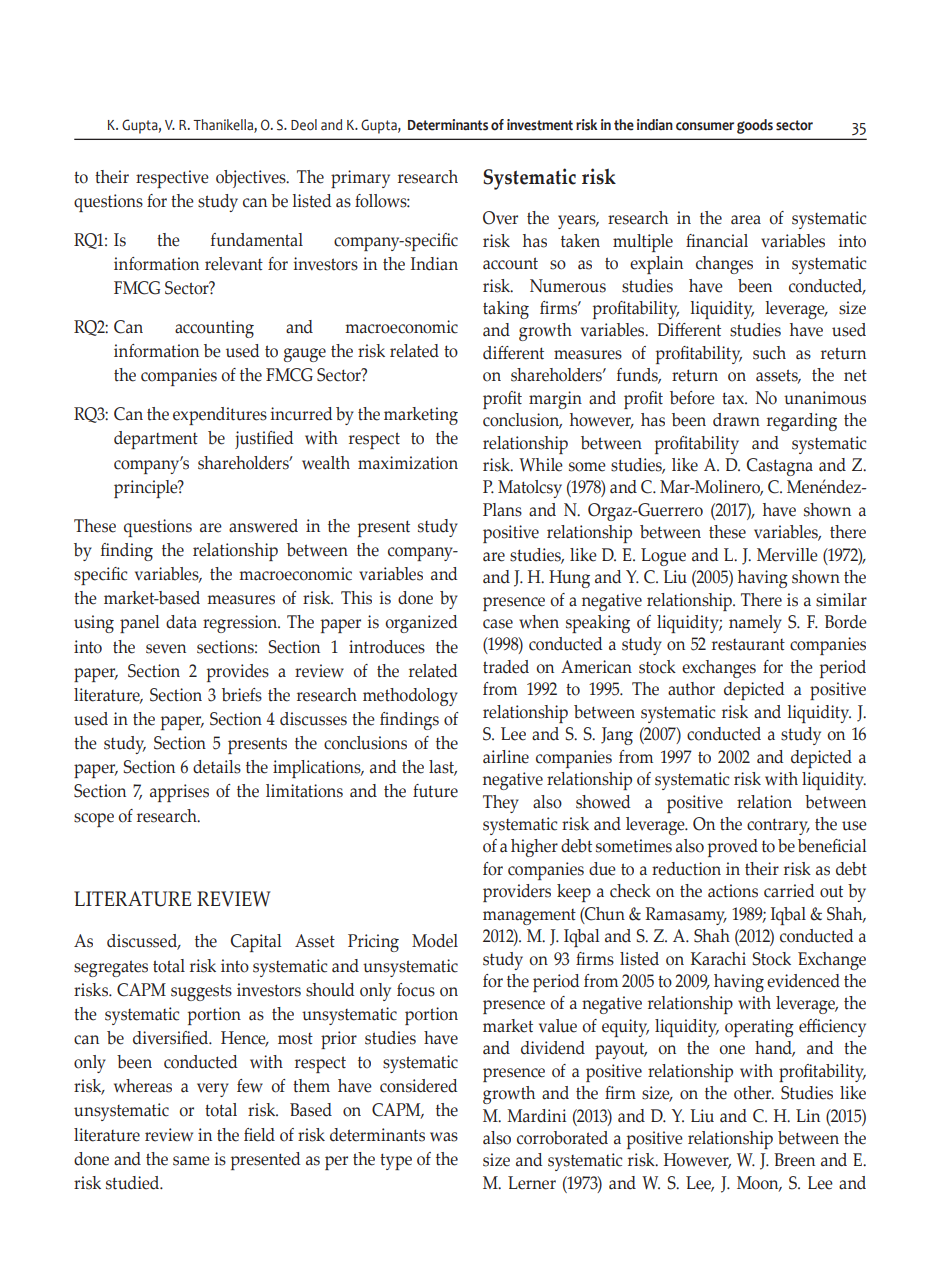 The width and height of the image is (941, 1288). What do you see at coordinates (220, 416) in the image?
I see `expenditures` at bounding box center [220, 416].
